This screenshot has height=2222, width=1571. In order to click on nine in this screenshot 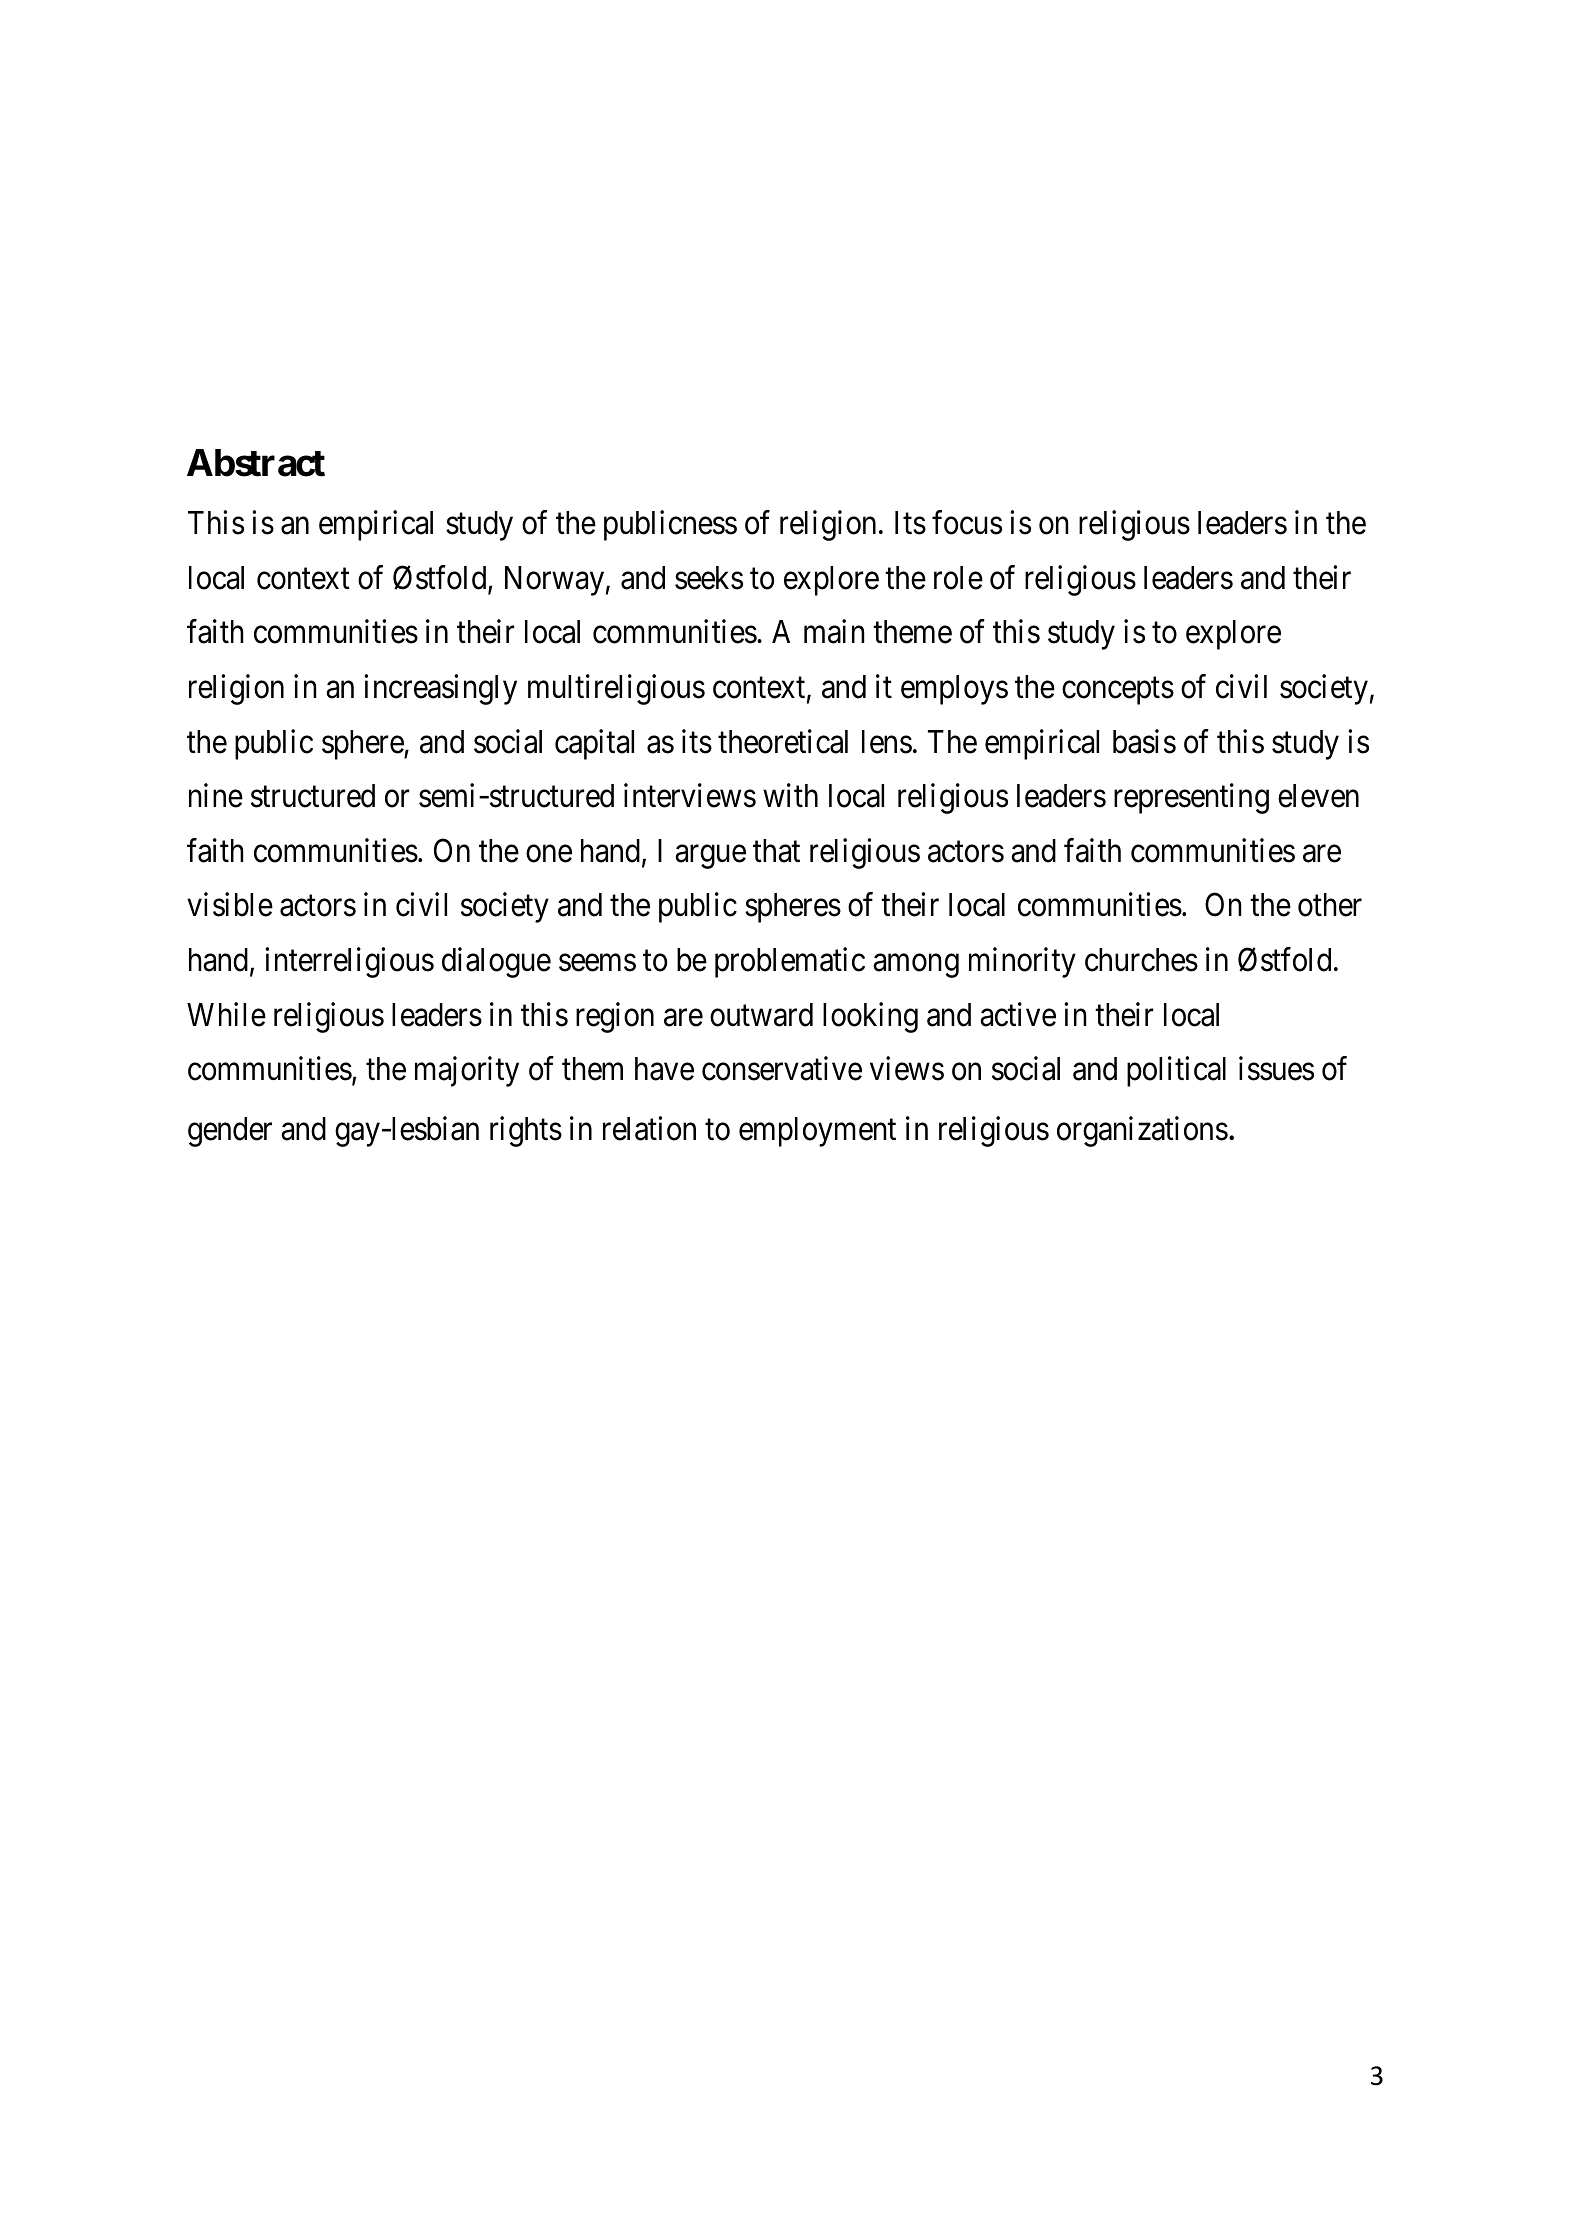, I will do `click(216, 796)`.
